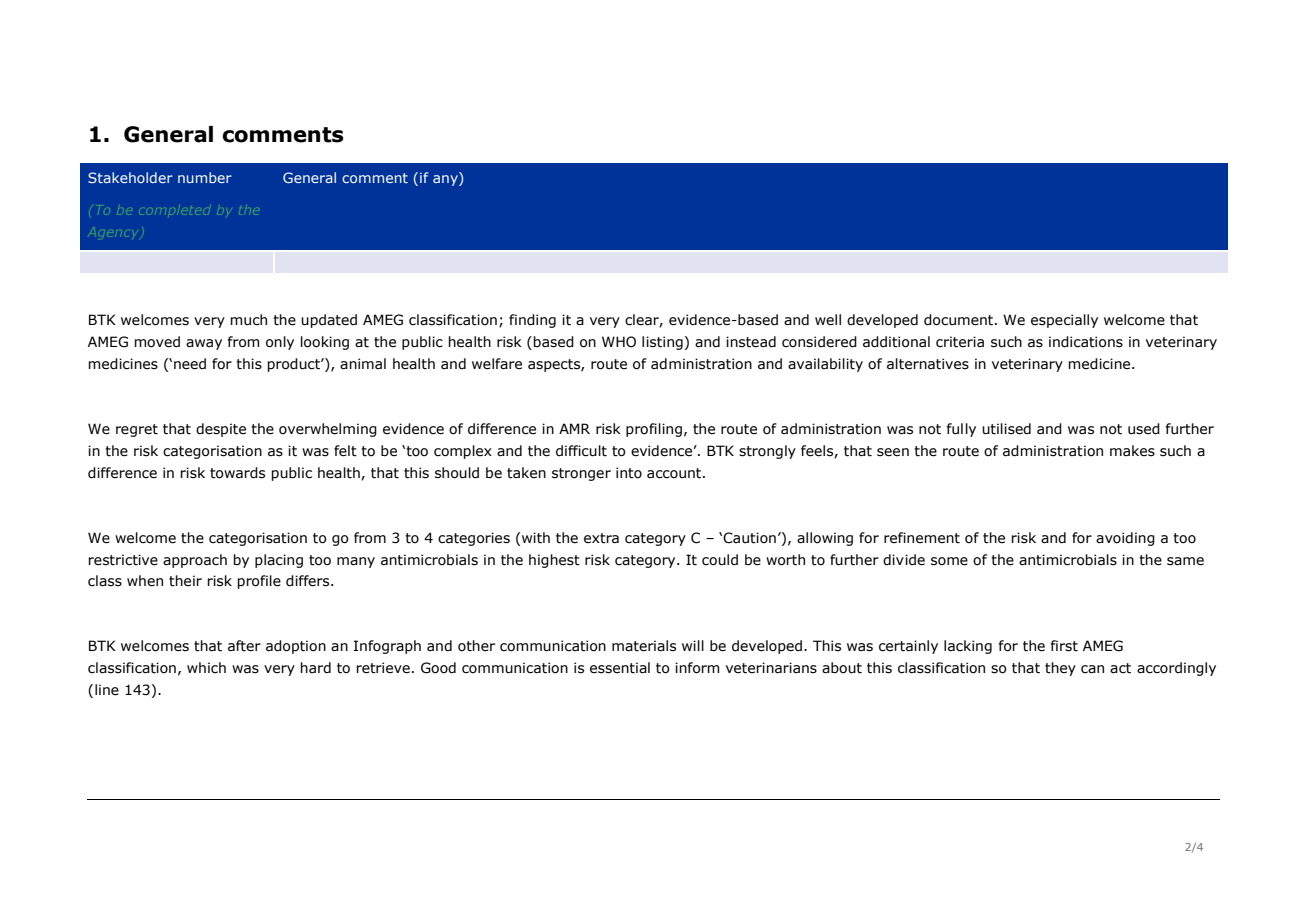 This screenshot has height=924, width=1308. Describe the element at coordinates (1006, 429) in the screenshot. I see `utilised` at that location.
